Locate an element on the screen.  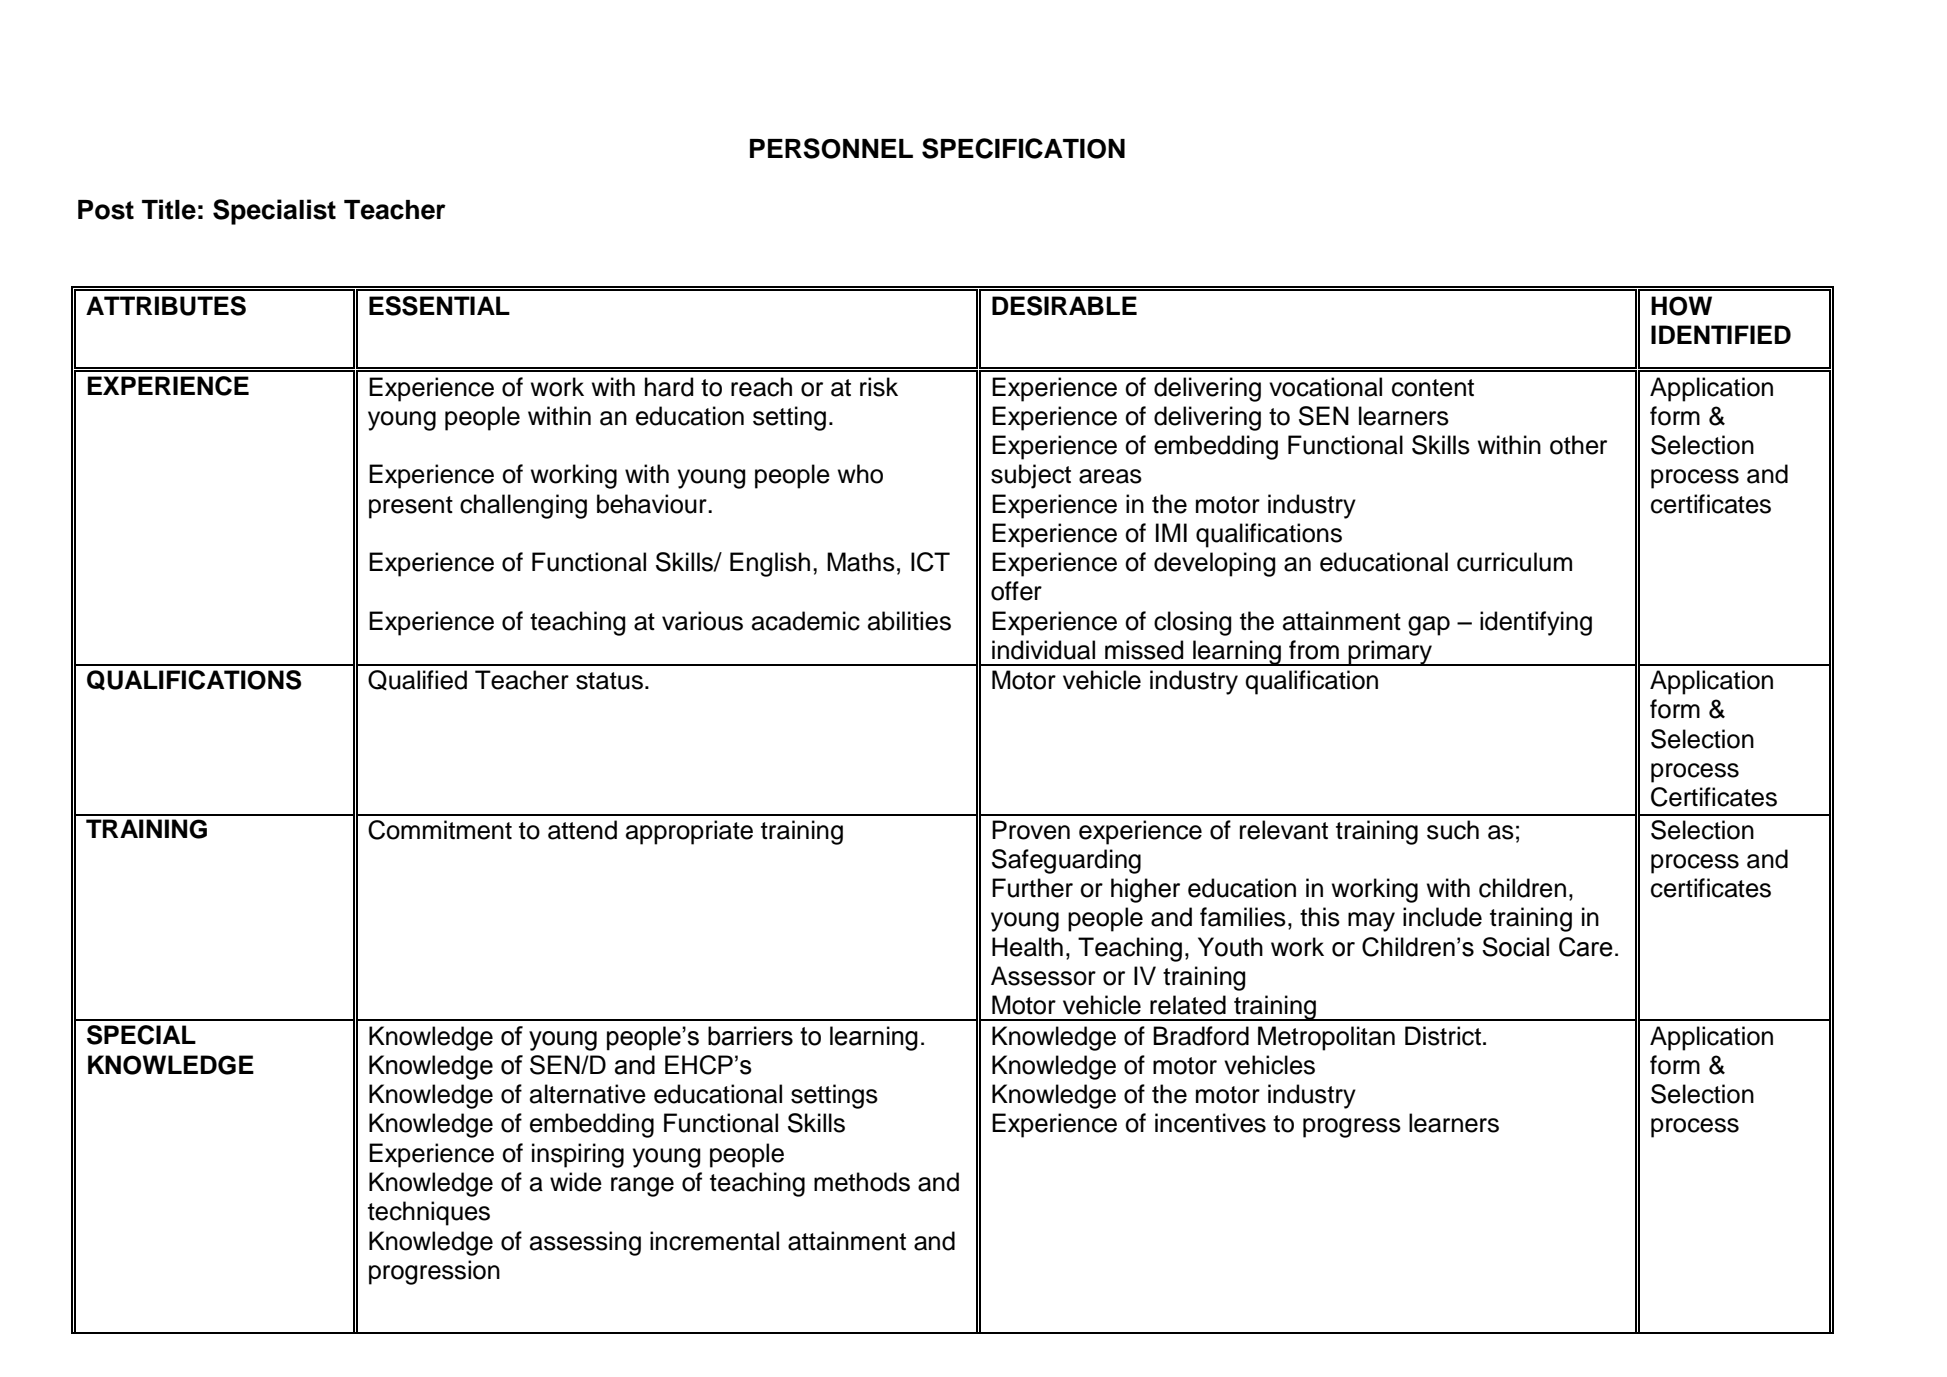
HOW is located at coordinates (1681, 306).
